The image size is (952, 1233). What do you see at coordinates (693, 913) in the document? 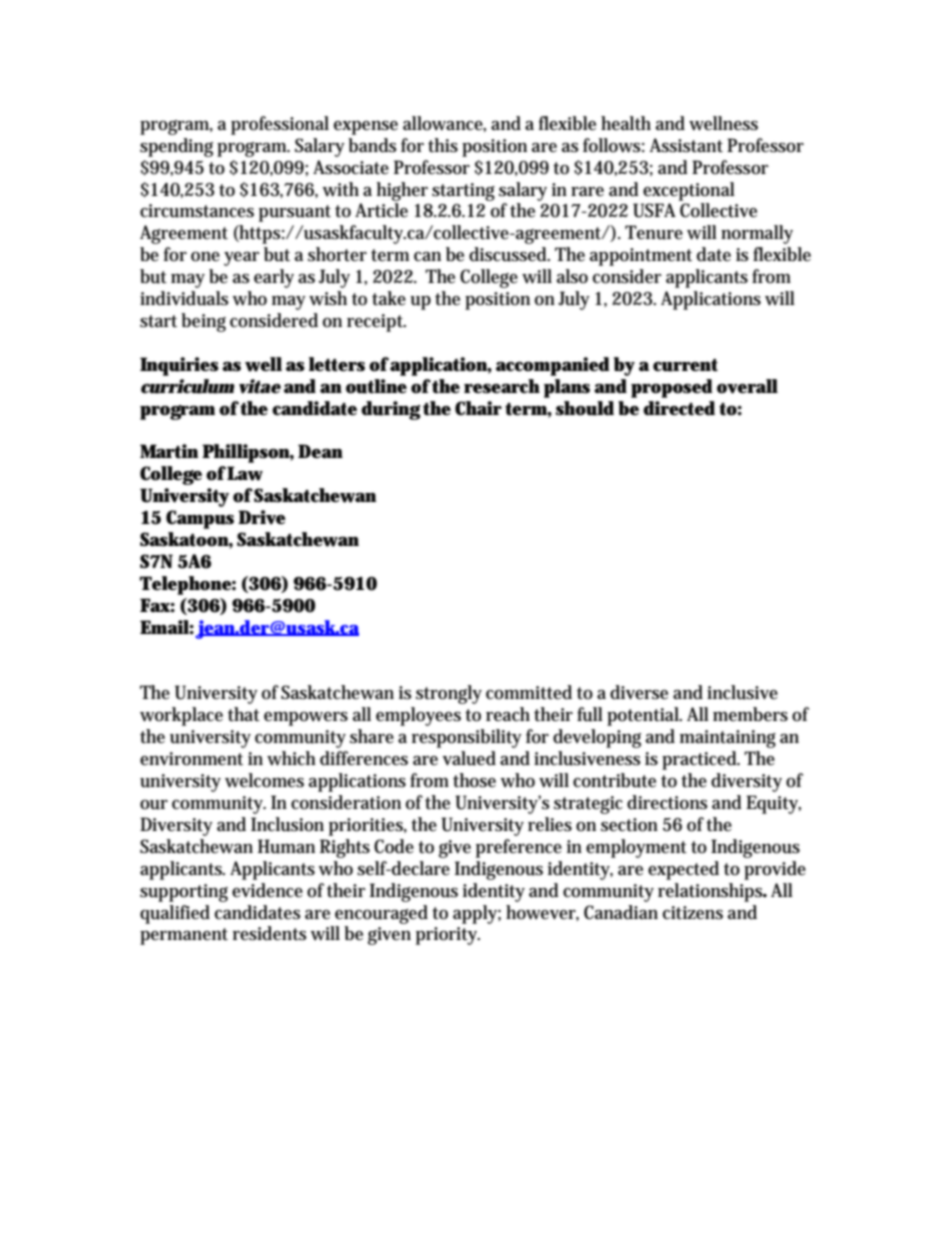
I see `citizens` at bounding box center [693, 913].
